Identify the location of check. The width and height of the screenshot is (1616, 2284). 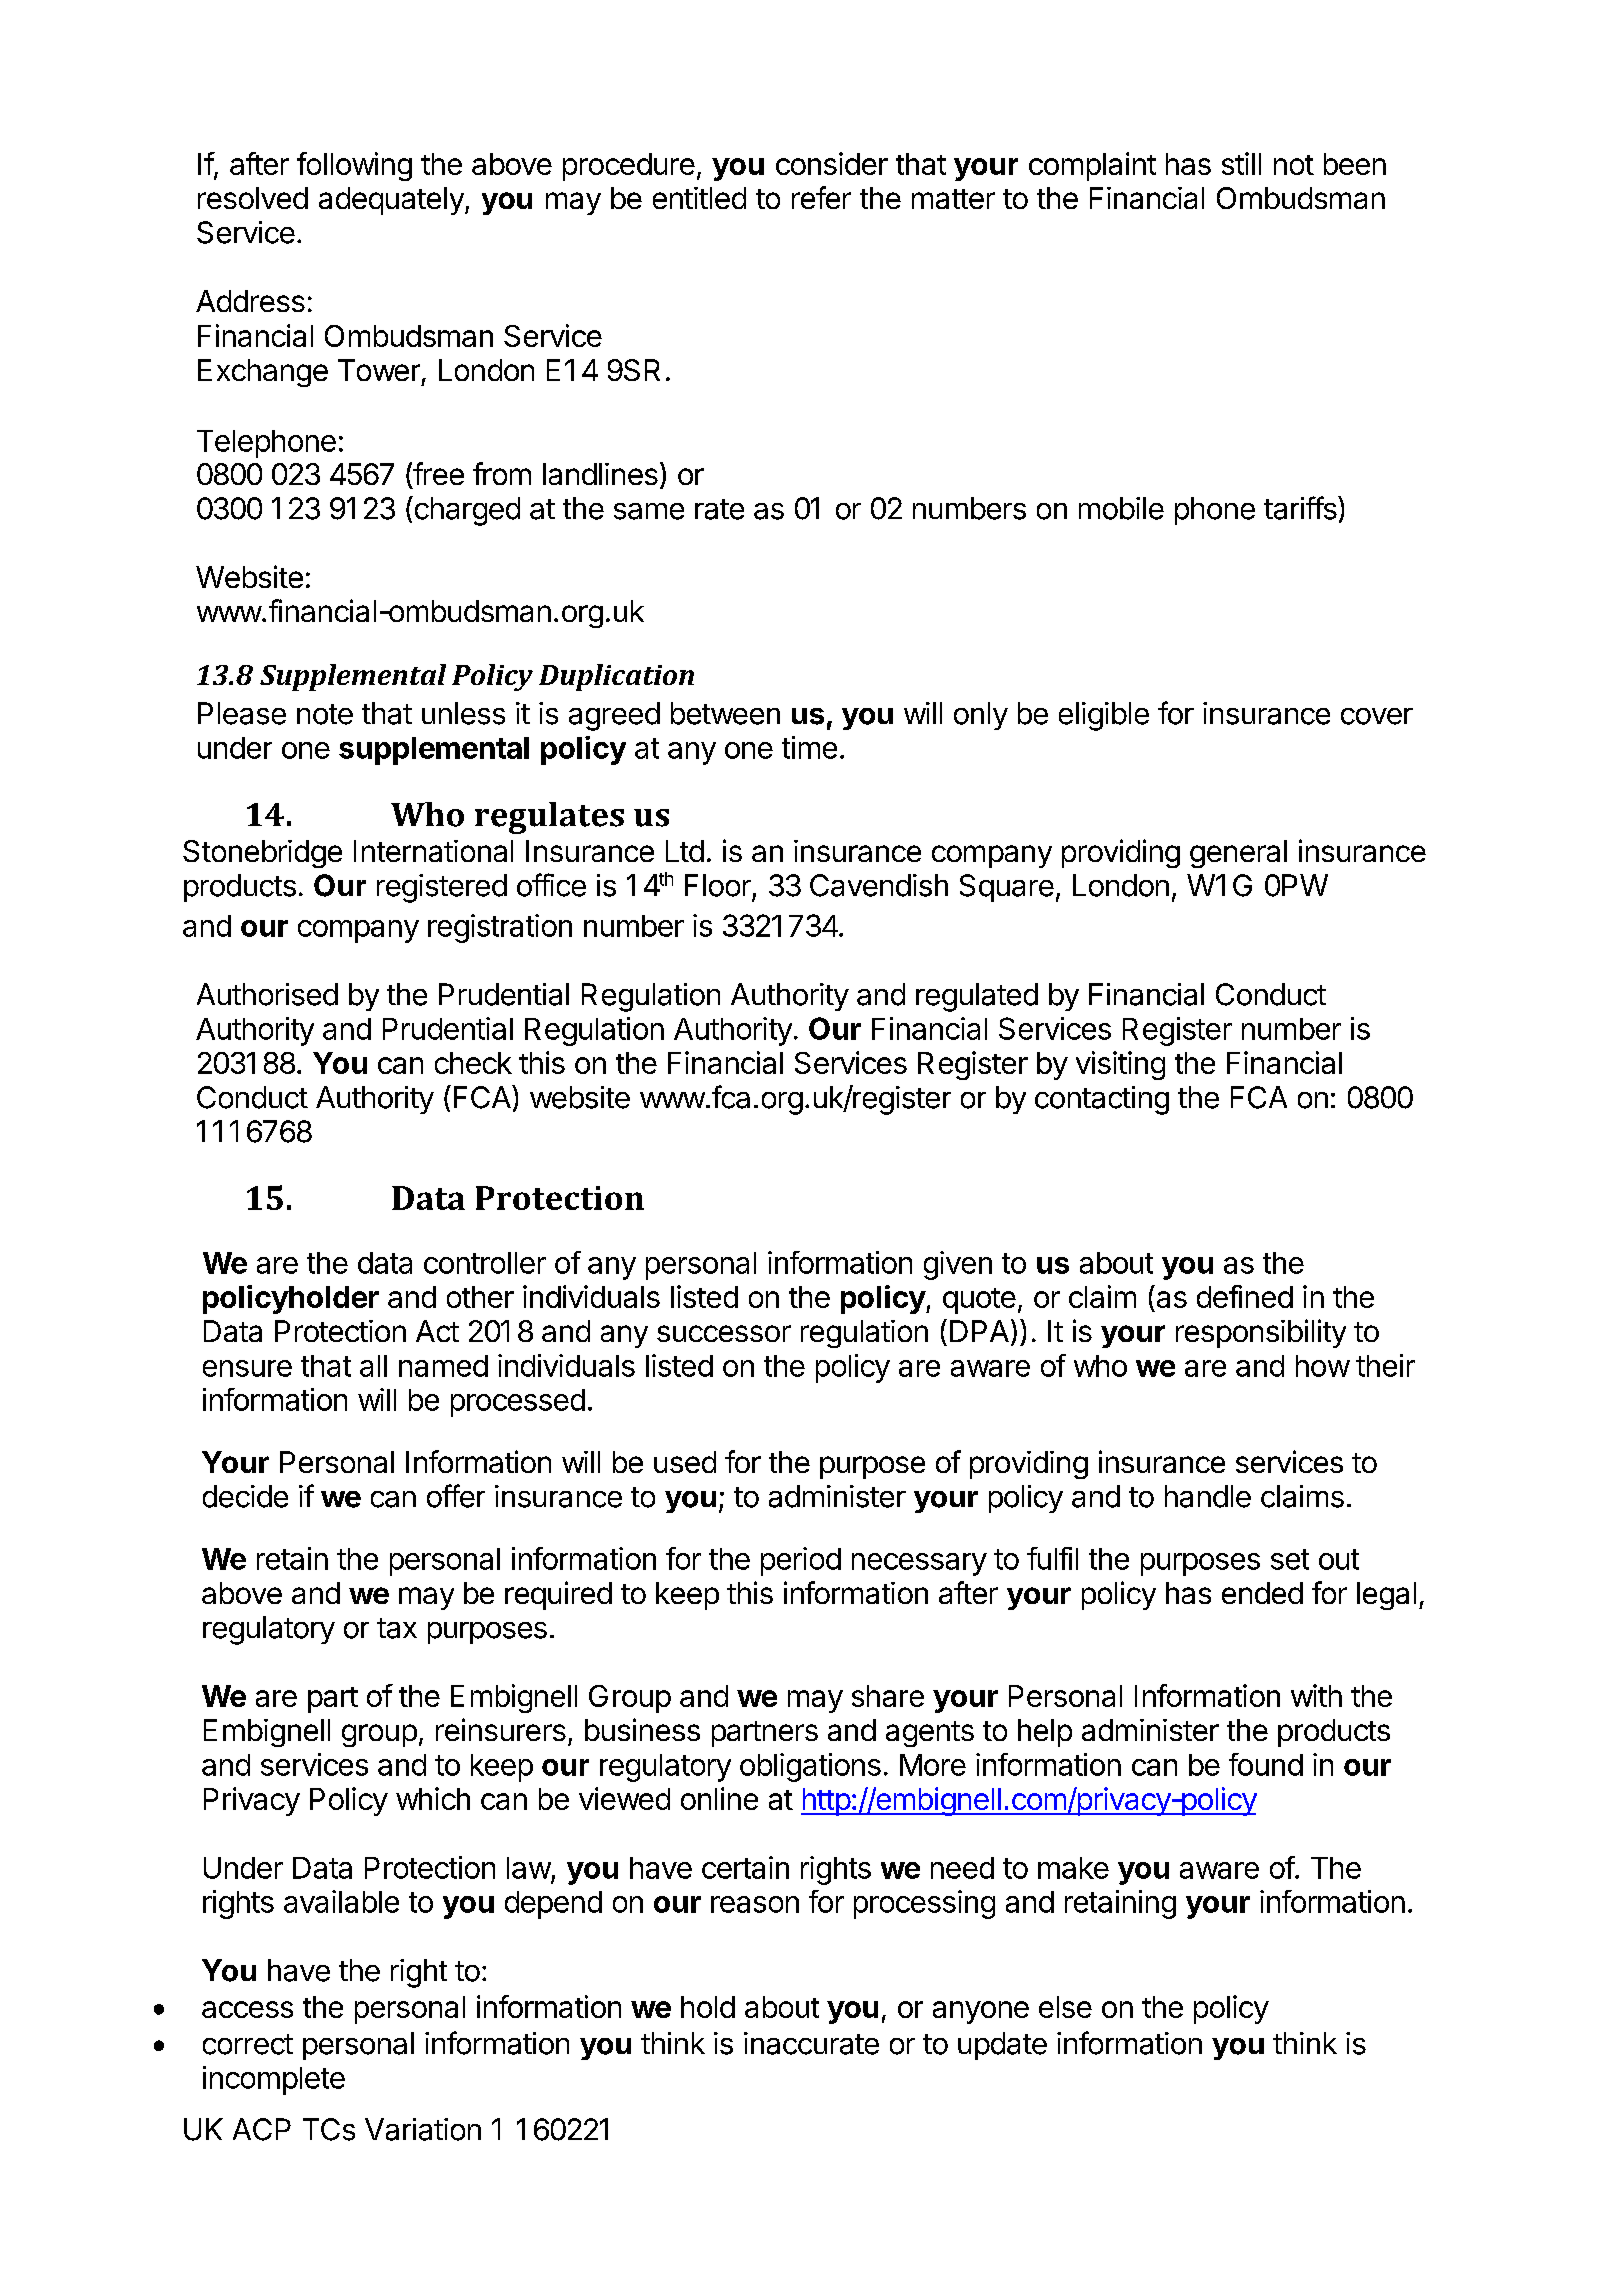
(473, 1063).
